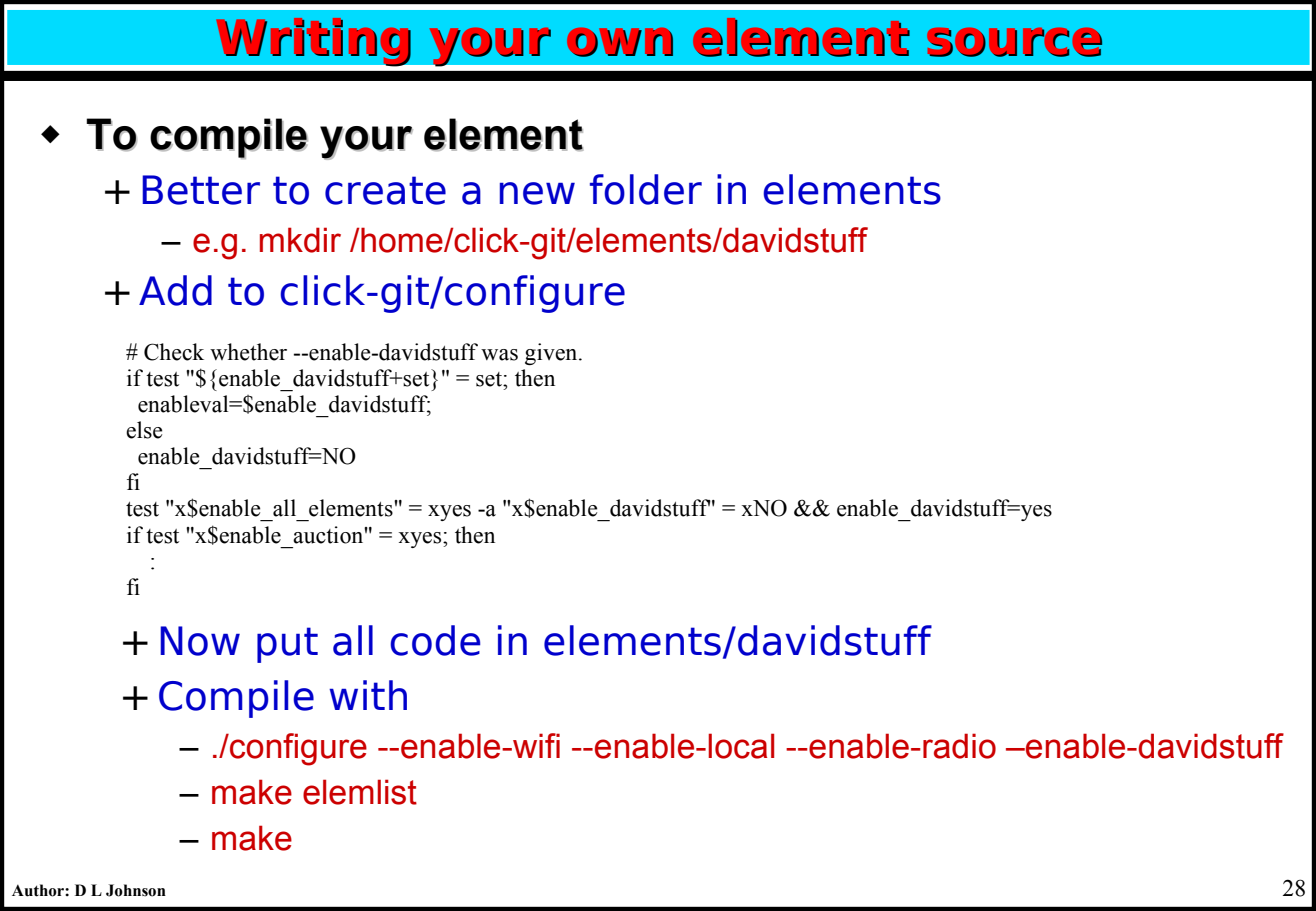  What do you see at coordinates (435, 640) in the screenshot?
I see `code` at bounding box center [435, 640].
